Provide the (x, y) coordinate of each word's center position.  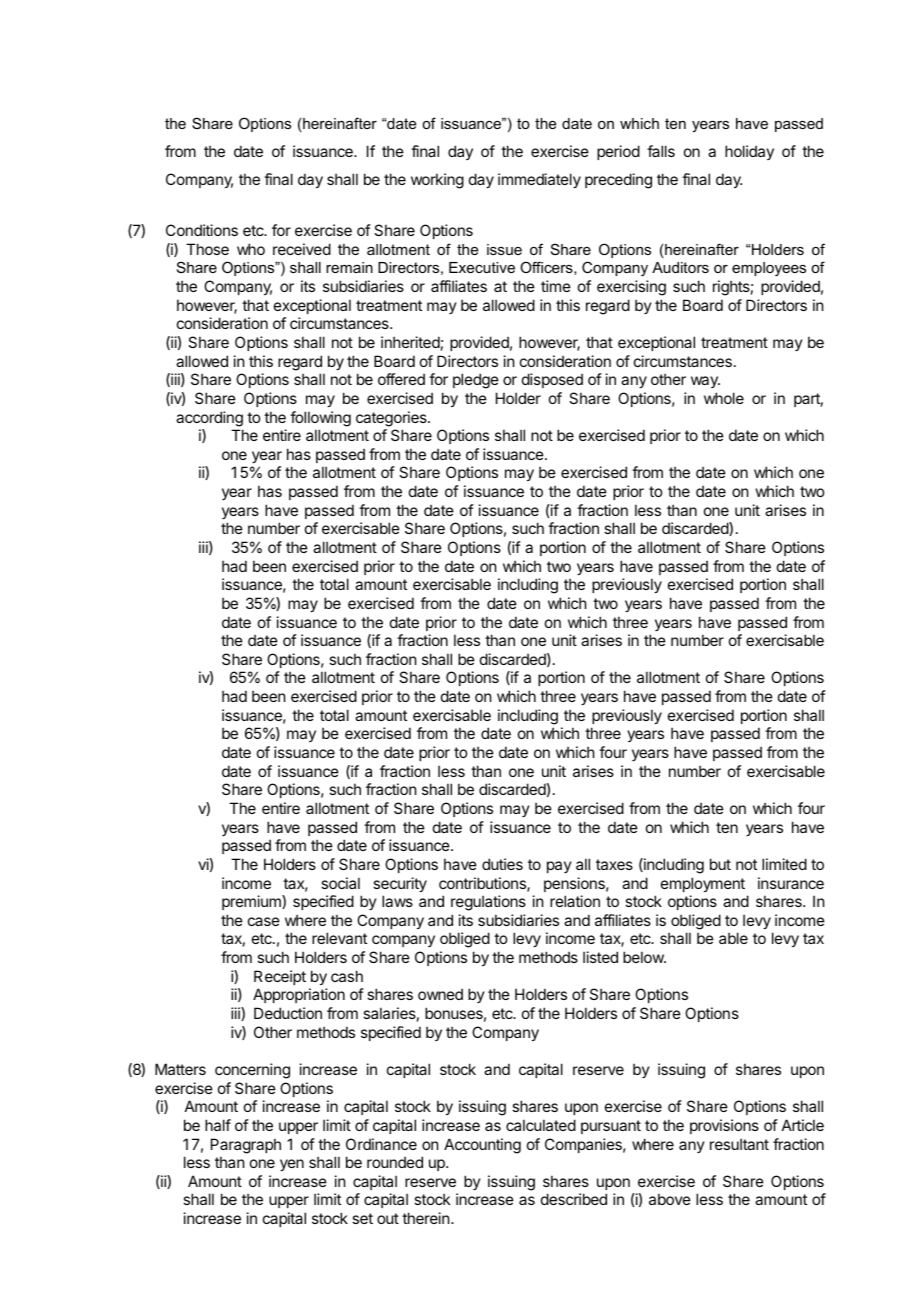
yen (292, 1165)
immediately (539, 180)
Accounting (482, 1146)
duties (502, 864)
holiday (749, 152)
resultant (739, 1144)
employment (703, 884)
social (340, 883)
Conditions (202, 230)
